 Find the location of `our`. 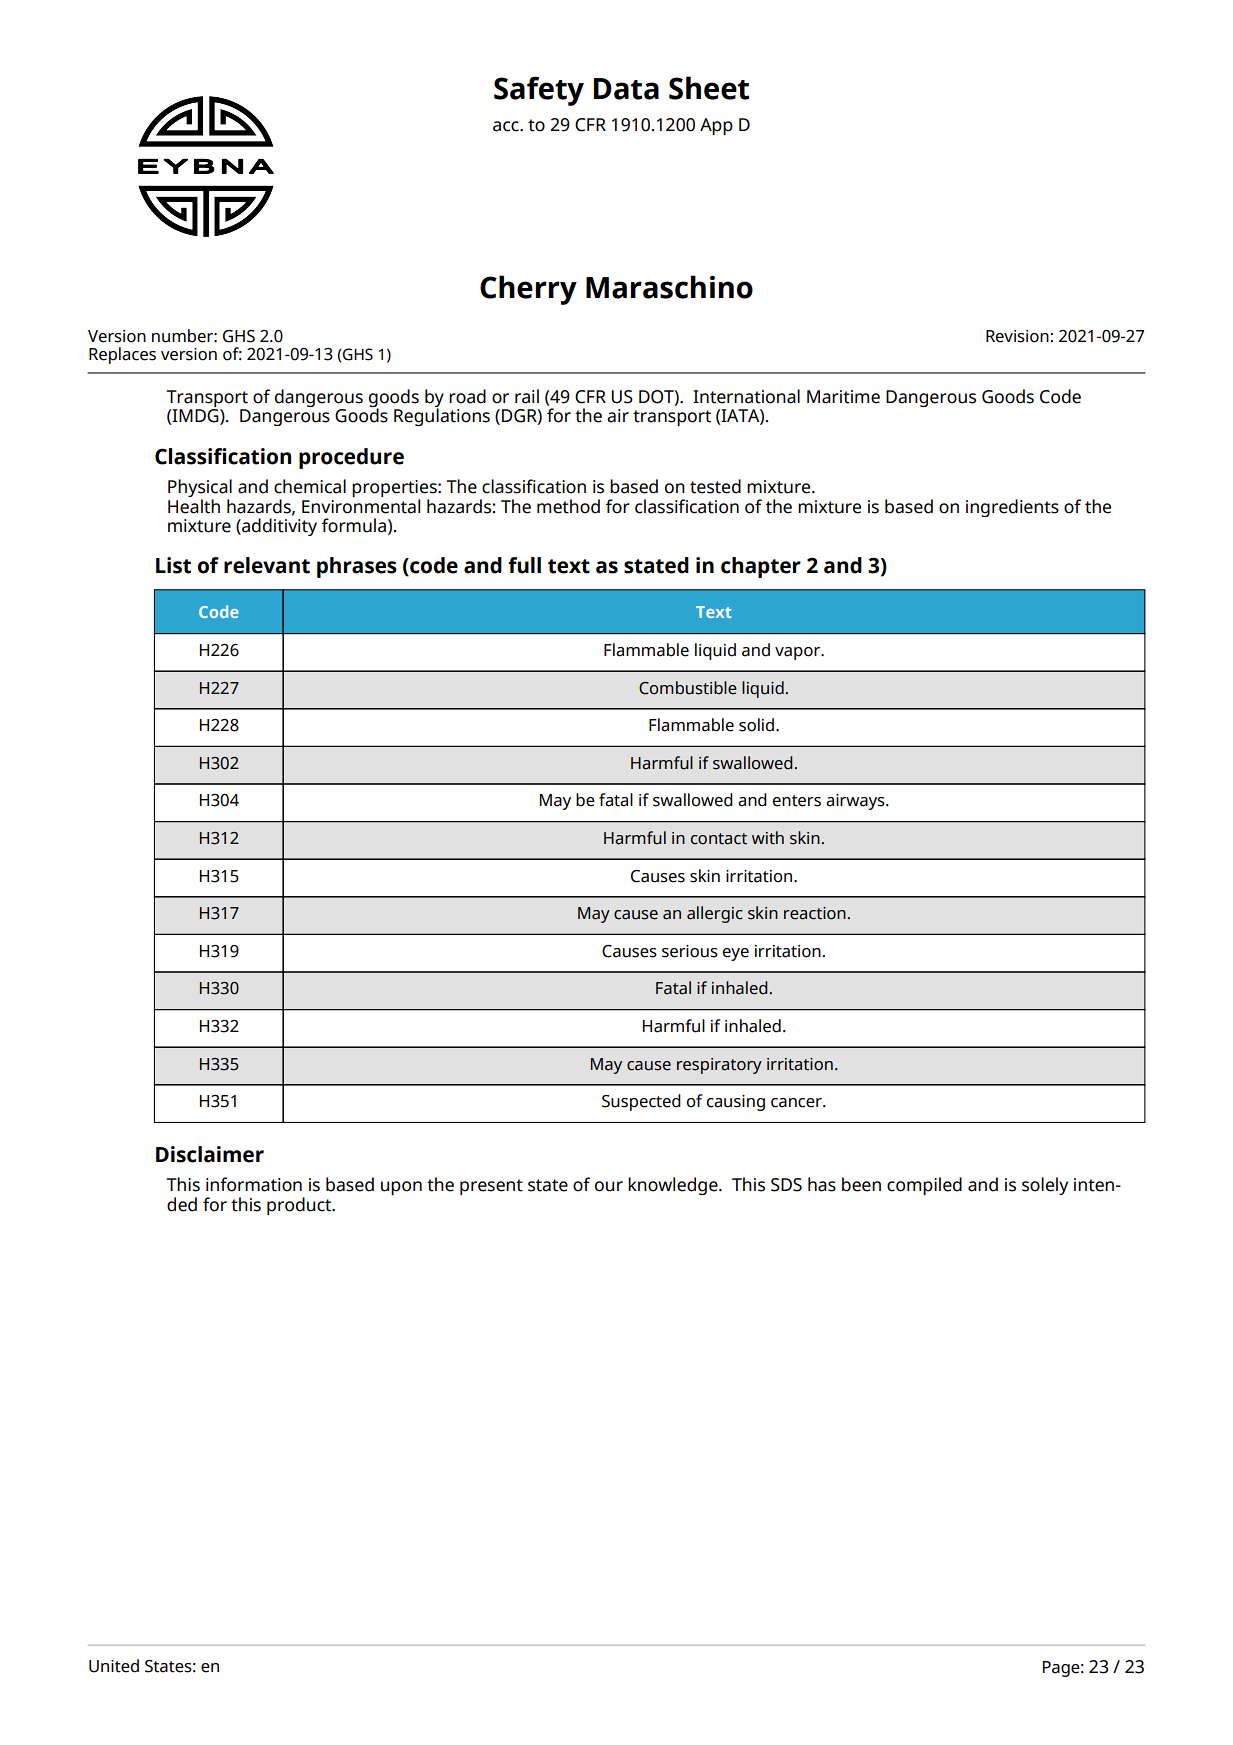

our is located at coordinates (609, 1186).
